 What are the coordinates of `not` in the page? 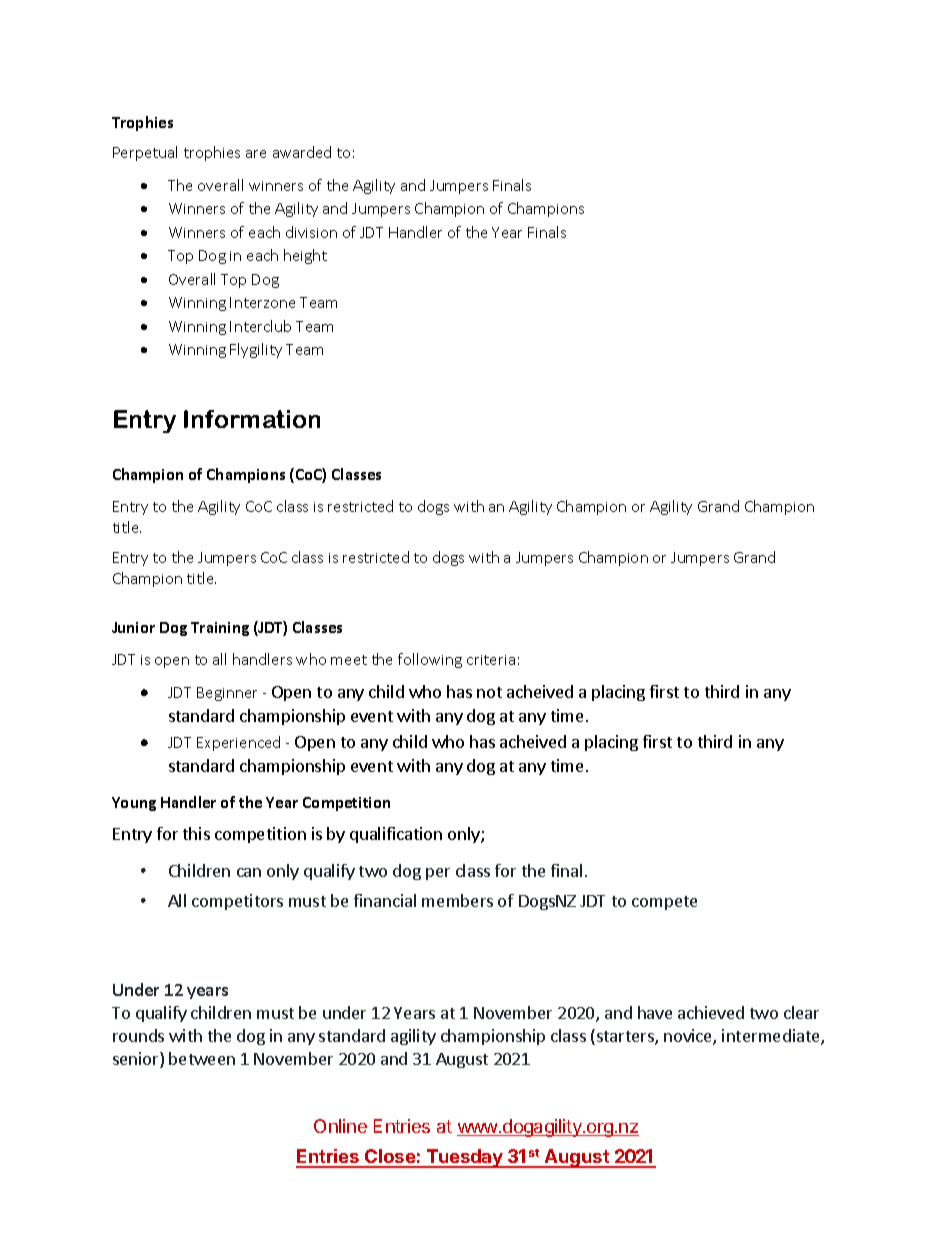 It's located at (489, 692).
